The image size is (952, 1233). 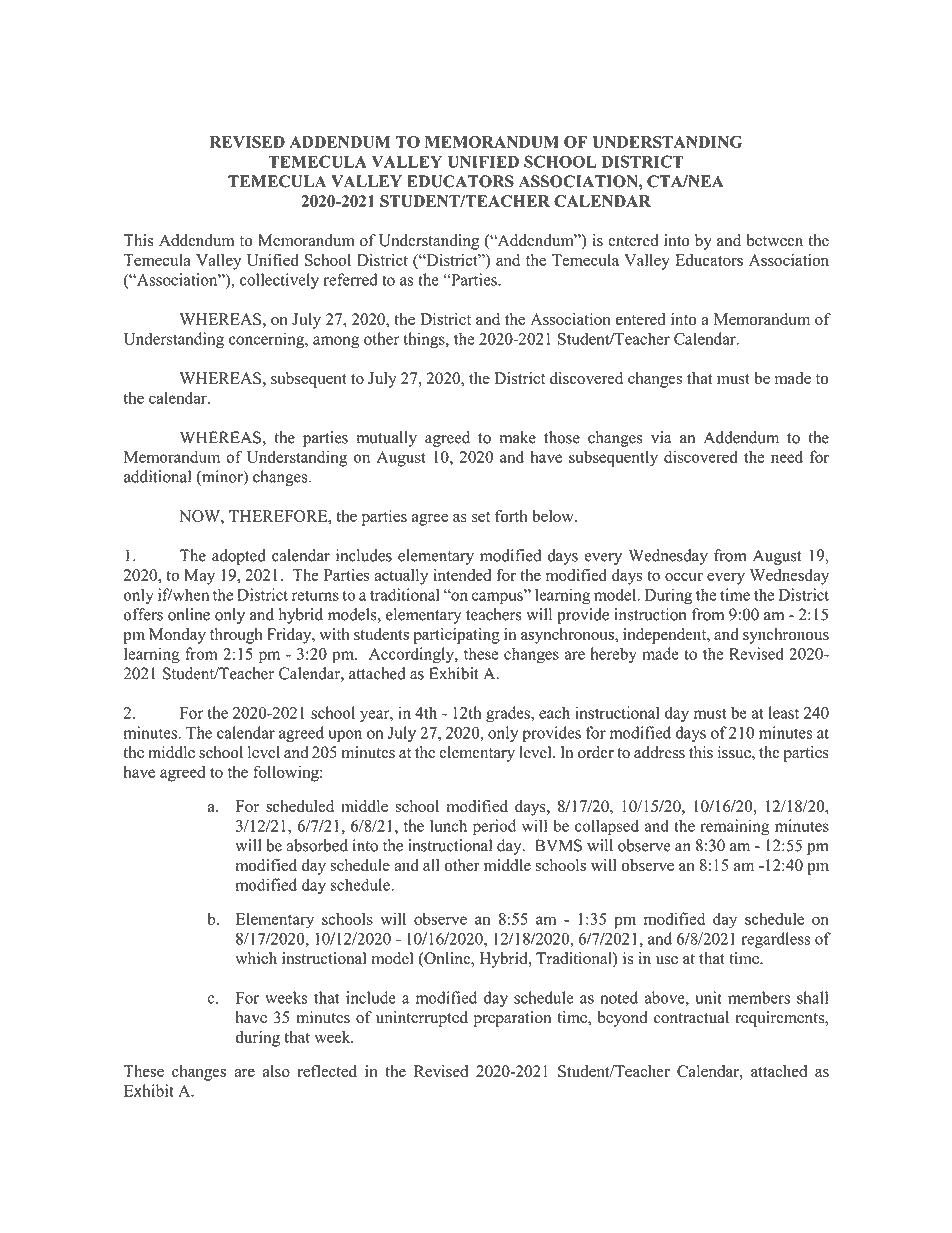 I want to click on contractual, so click(x=691, y=1017).
